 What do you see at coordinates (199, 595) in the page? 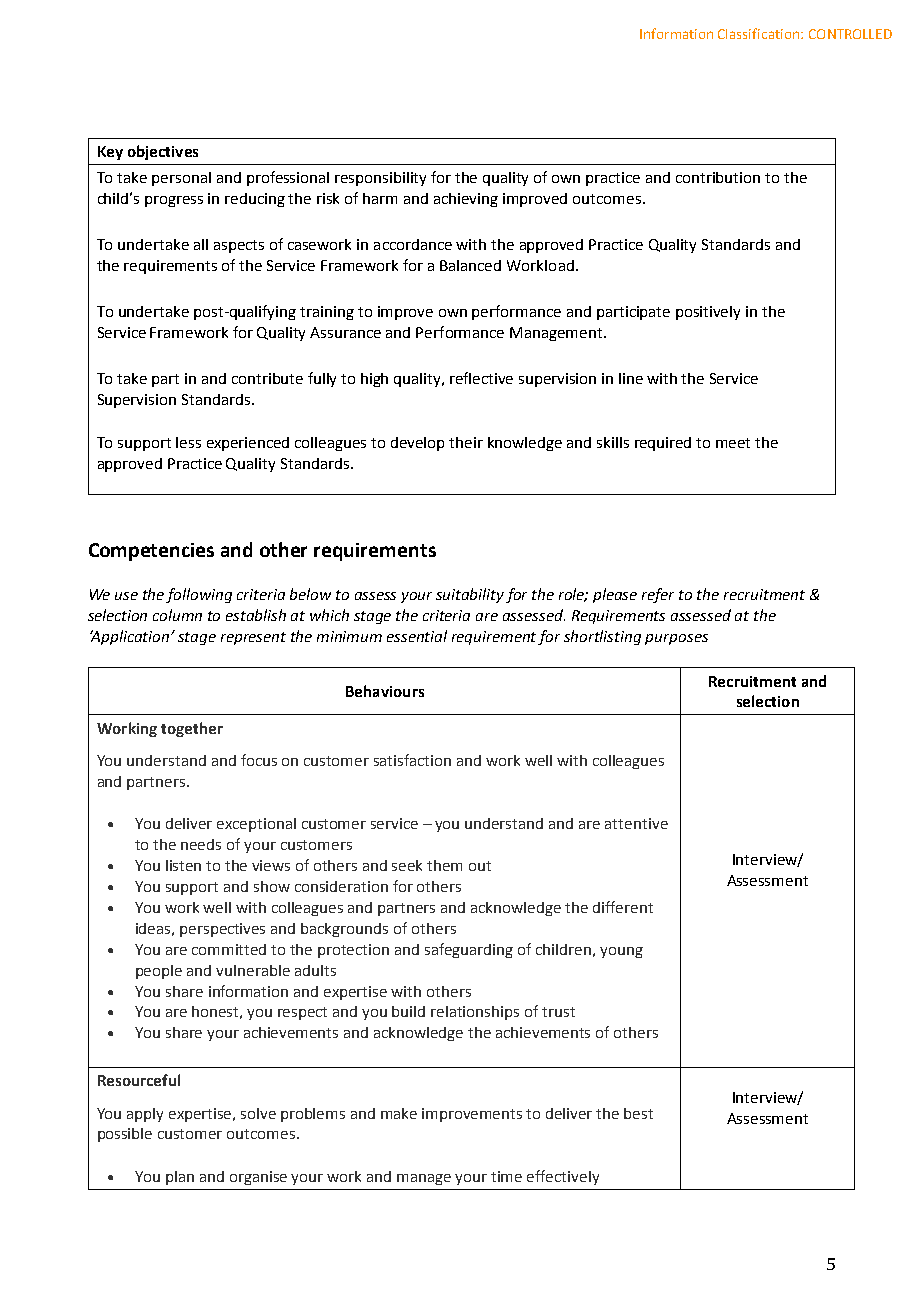
I see `following` at bounding box center [199, 595].
